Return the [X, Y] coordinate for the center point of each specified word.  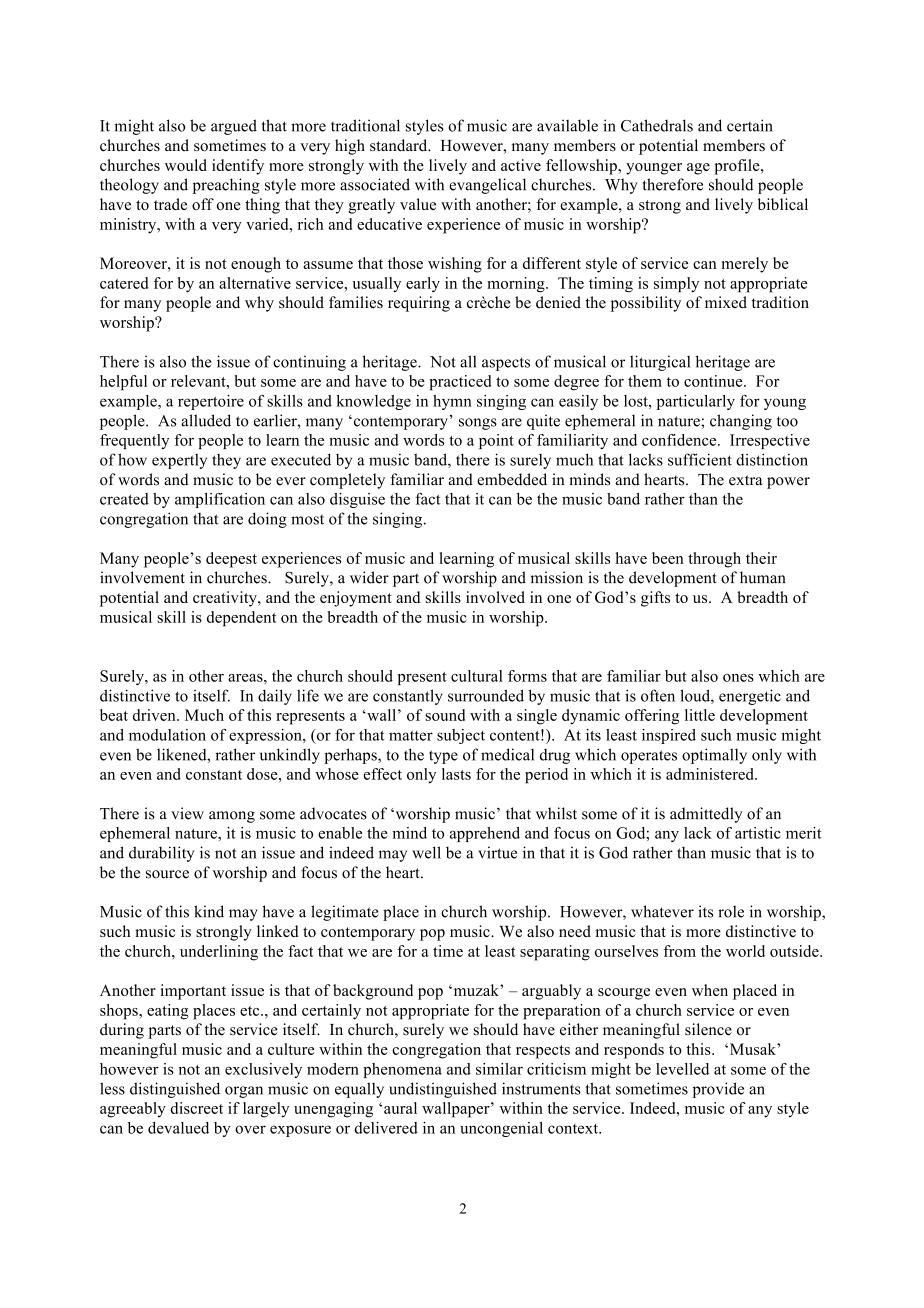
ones [738, 678]
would [186, 165]
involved [495, 597]
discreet [196, 1108]
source [167, 874]
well [426, 852]
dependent [241, 619]
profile [738, 167]
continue [714, 381]
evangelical [487, 186]
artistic [758, 833]
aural [400, 1108]
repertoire [211, 402]
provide [718, 1090]
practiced [460, 383]
